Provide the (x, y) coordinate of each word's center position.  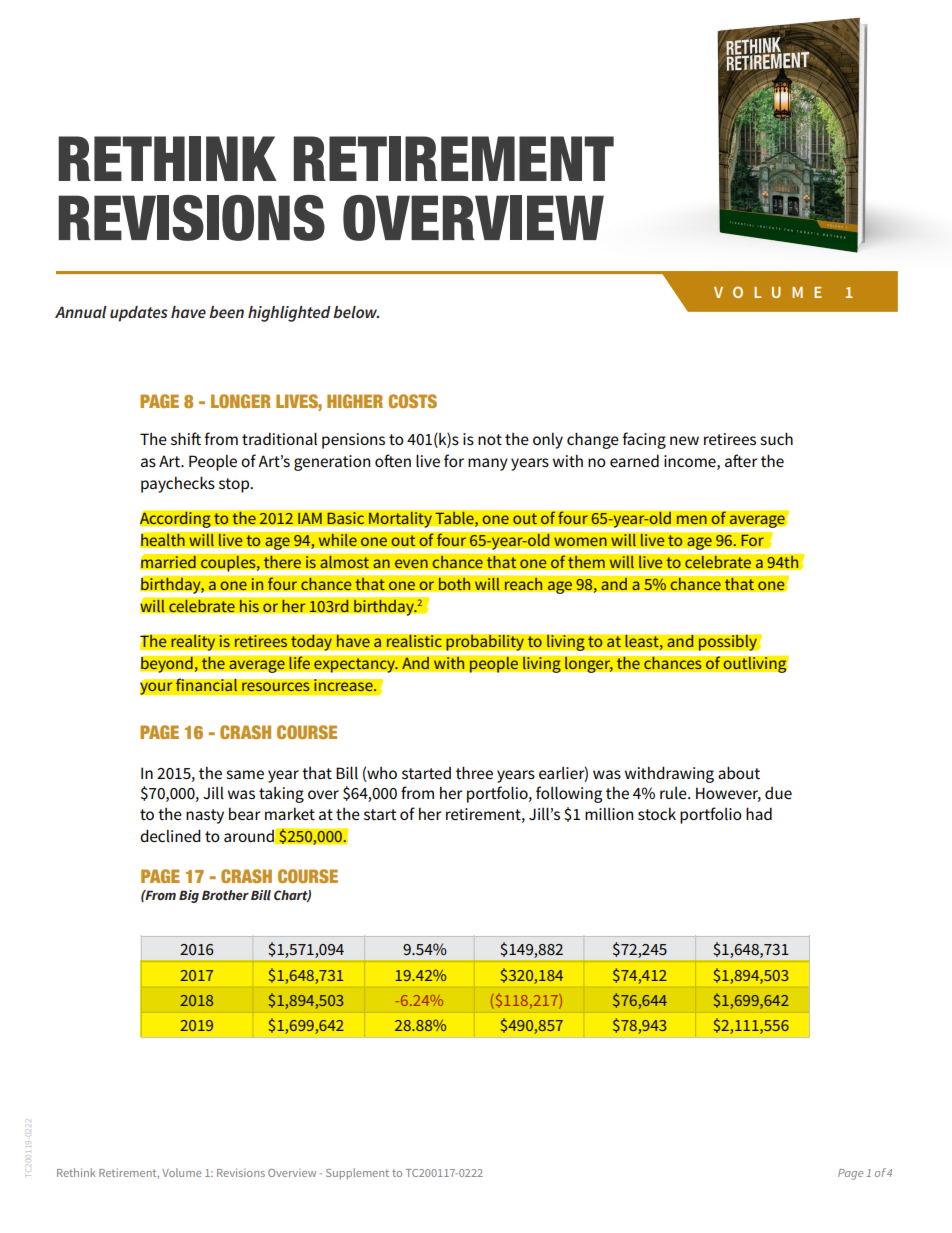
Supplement (357, 1174)
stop (235, 485)
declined (170, 835)
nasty (205, 816)
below (356, 312)
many (488, 464)
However (728, 794)
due (778, 793)
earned (634, 461)
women (580, 542)
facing (644, 440)
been (226, 312)
